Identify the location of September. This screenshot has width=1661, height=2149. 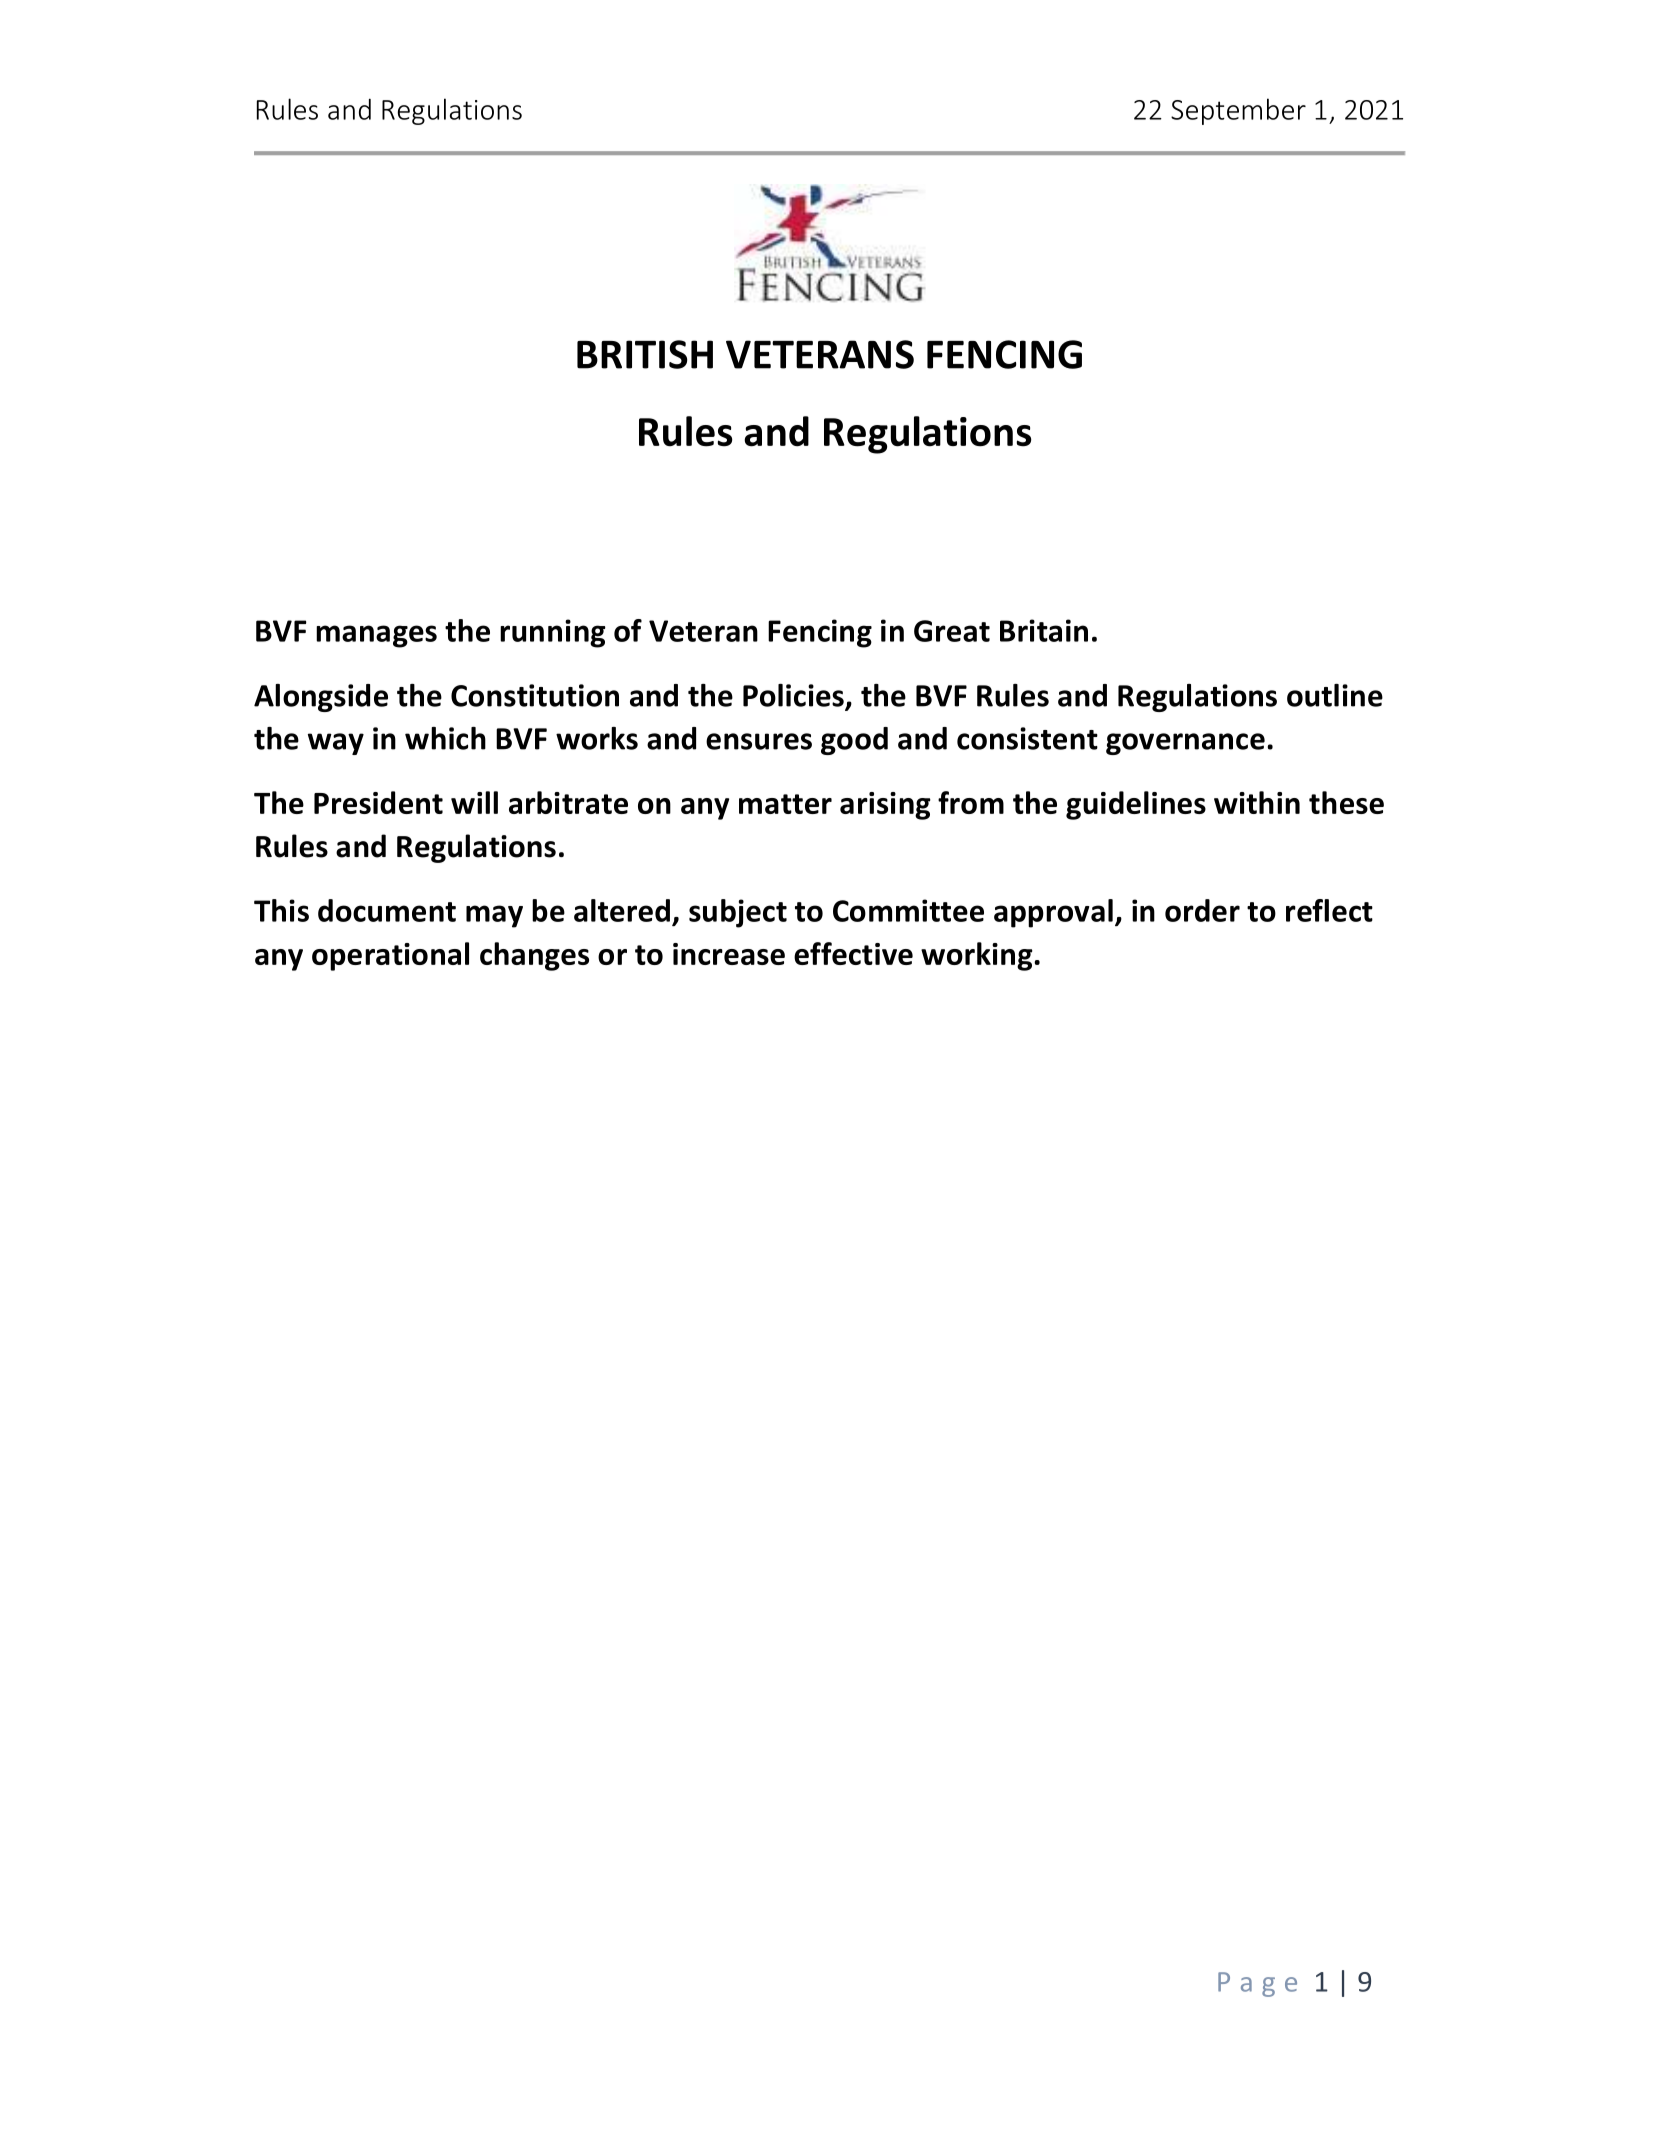
(1238, 111).
